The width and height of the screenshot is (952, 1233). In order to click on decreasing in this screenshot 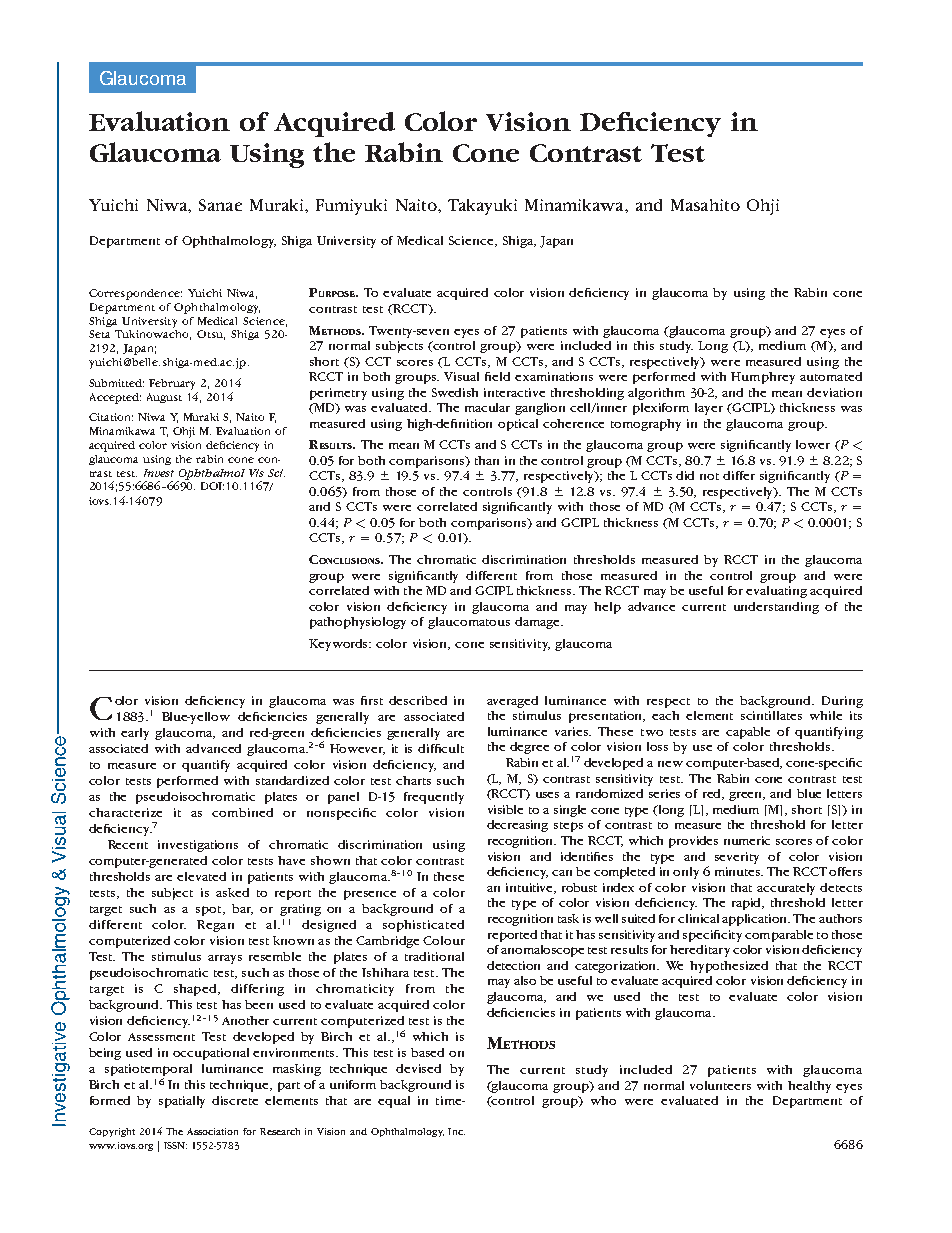, I will do `click(517, 826)`.
